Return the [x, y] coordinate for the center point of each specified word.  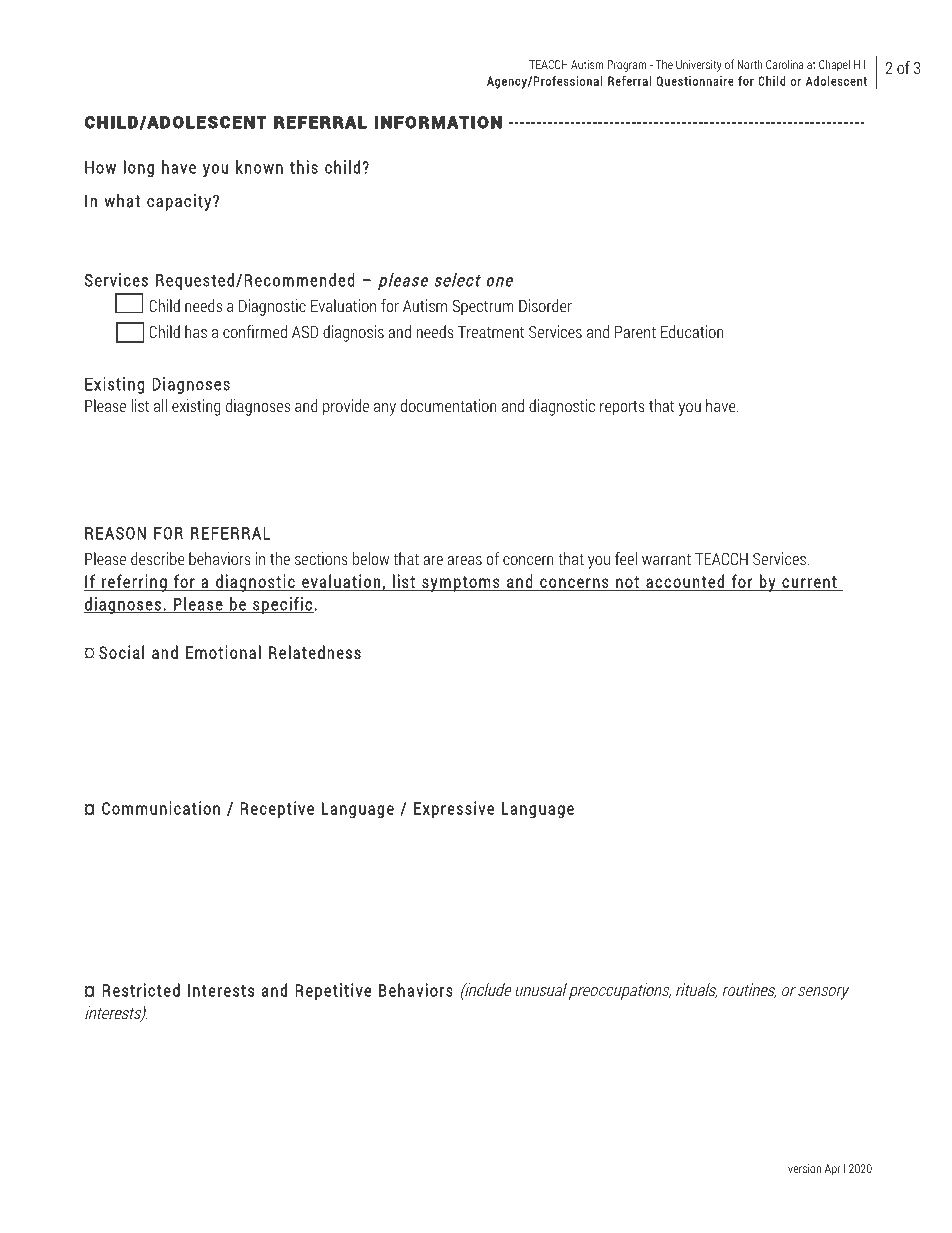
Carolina [785, 64]
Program [627, 66]
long [139, 168]
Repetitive [333, 991]
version [804, 1168]
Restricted [141, 990]
